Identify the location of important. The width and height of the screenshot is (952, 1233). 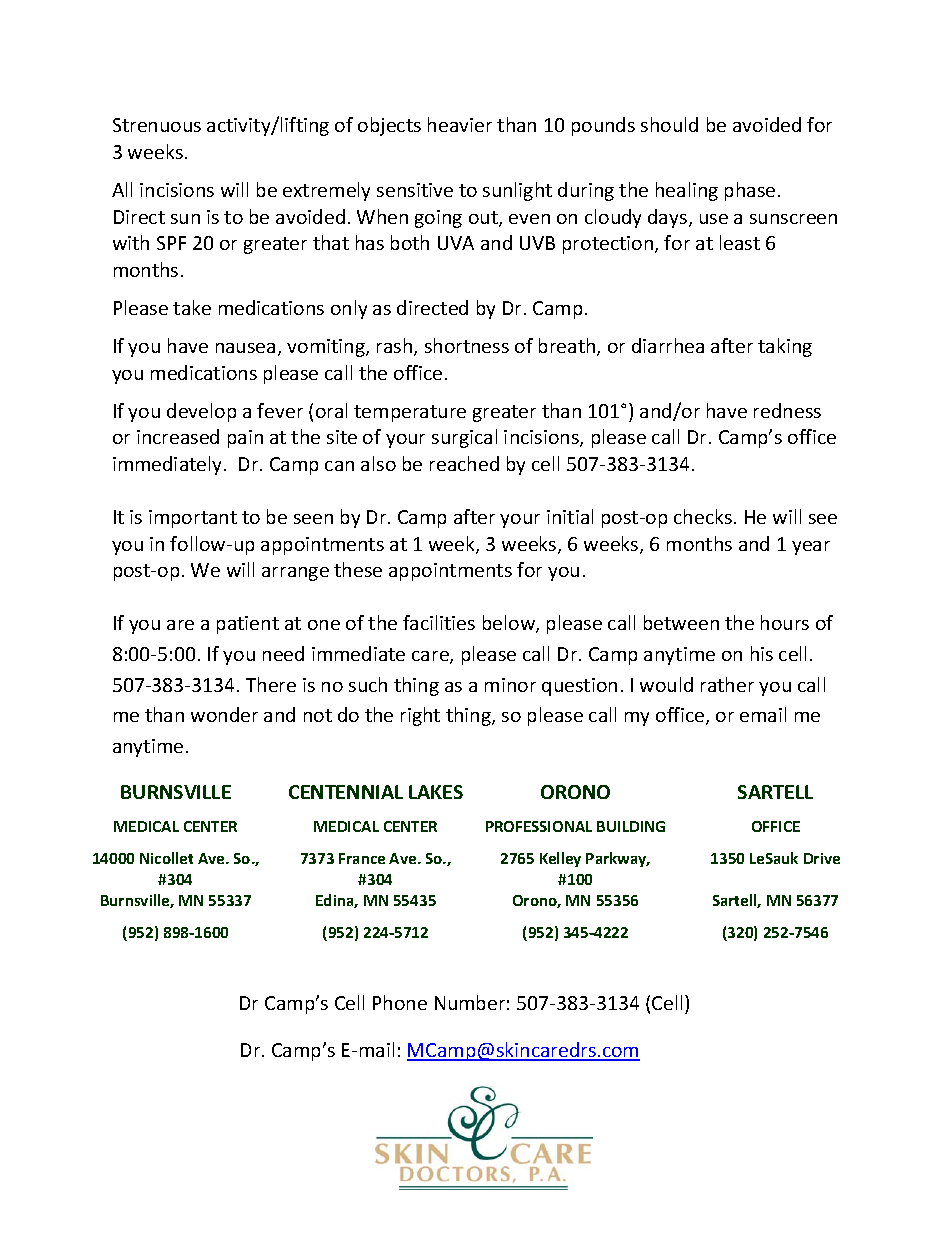
(193, 519).
